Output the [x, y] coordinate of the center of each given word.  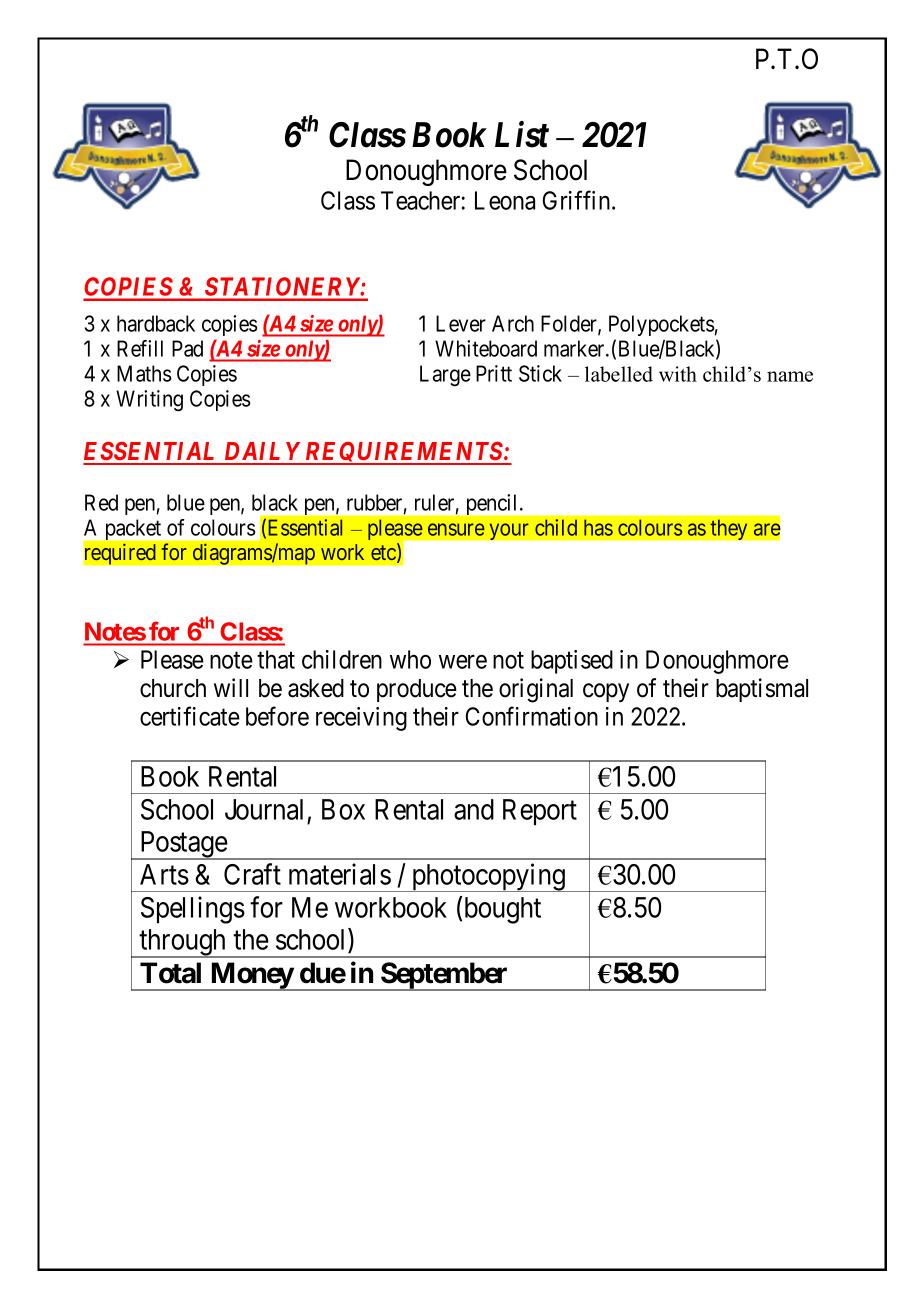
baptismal [762, 690]
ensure [456, 529]
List [522, 135]
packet [133, 529]
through [183, 943]
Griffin [578, 200]
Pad [187, 348]
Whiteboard [486, 348]
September [445, 976]
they [729, 529]
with [678, 374]
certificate [190, 716]
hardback [156, 323]
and [474, 809]
